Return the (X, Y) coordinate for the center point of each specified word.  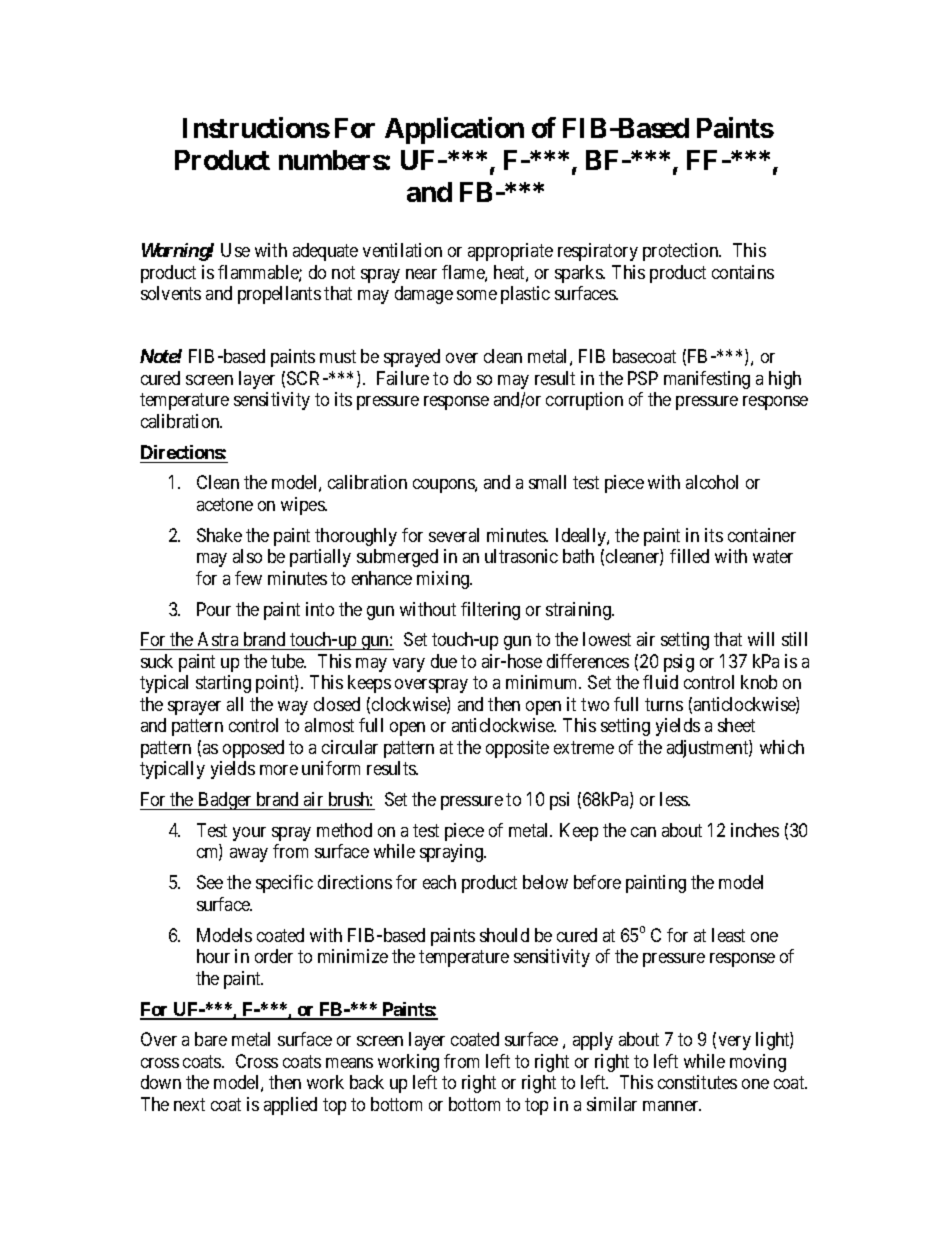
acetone (225, 504)
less (675, 799)
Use (235, 250)
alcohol (712, 482)
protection (682, 252)
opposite (517, 749)
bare (211, 1039)
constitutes (697, 1082)
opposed (253, 749)
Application (454, 130)
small (547, 482)
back (367, 1082)
